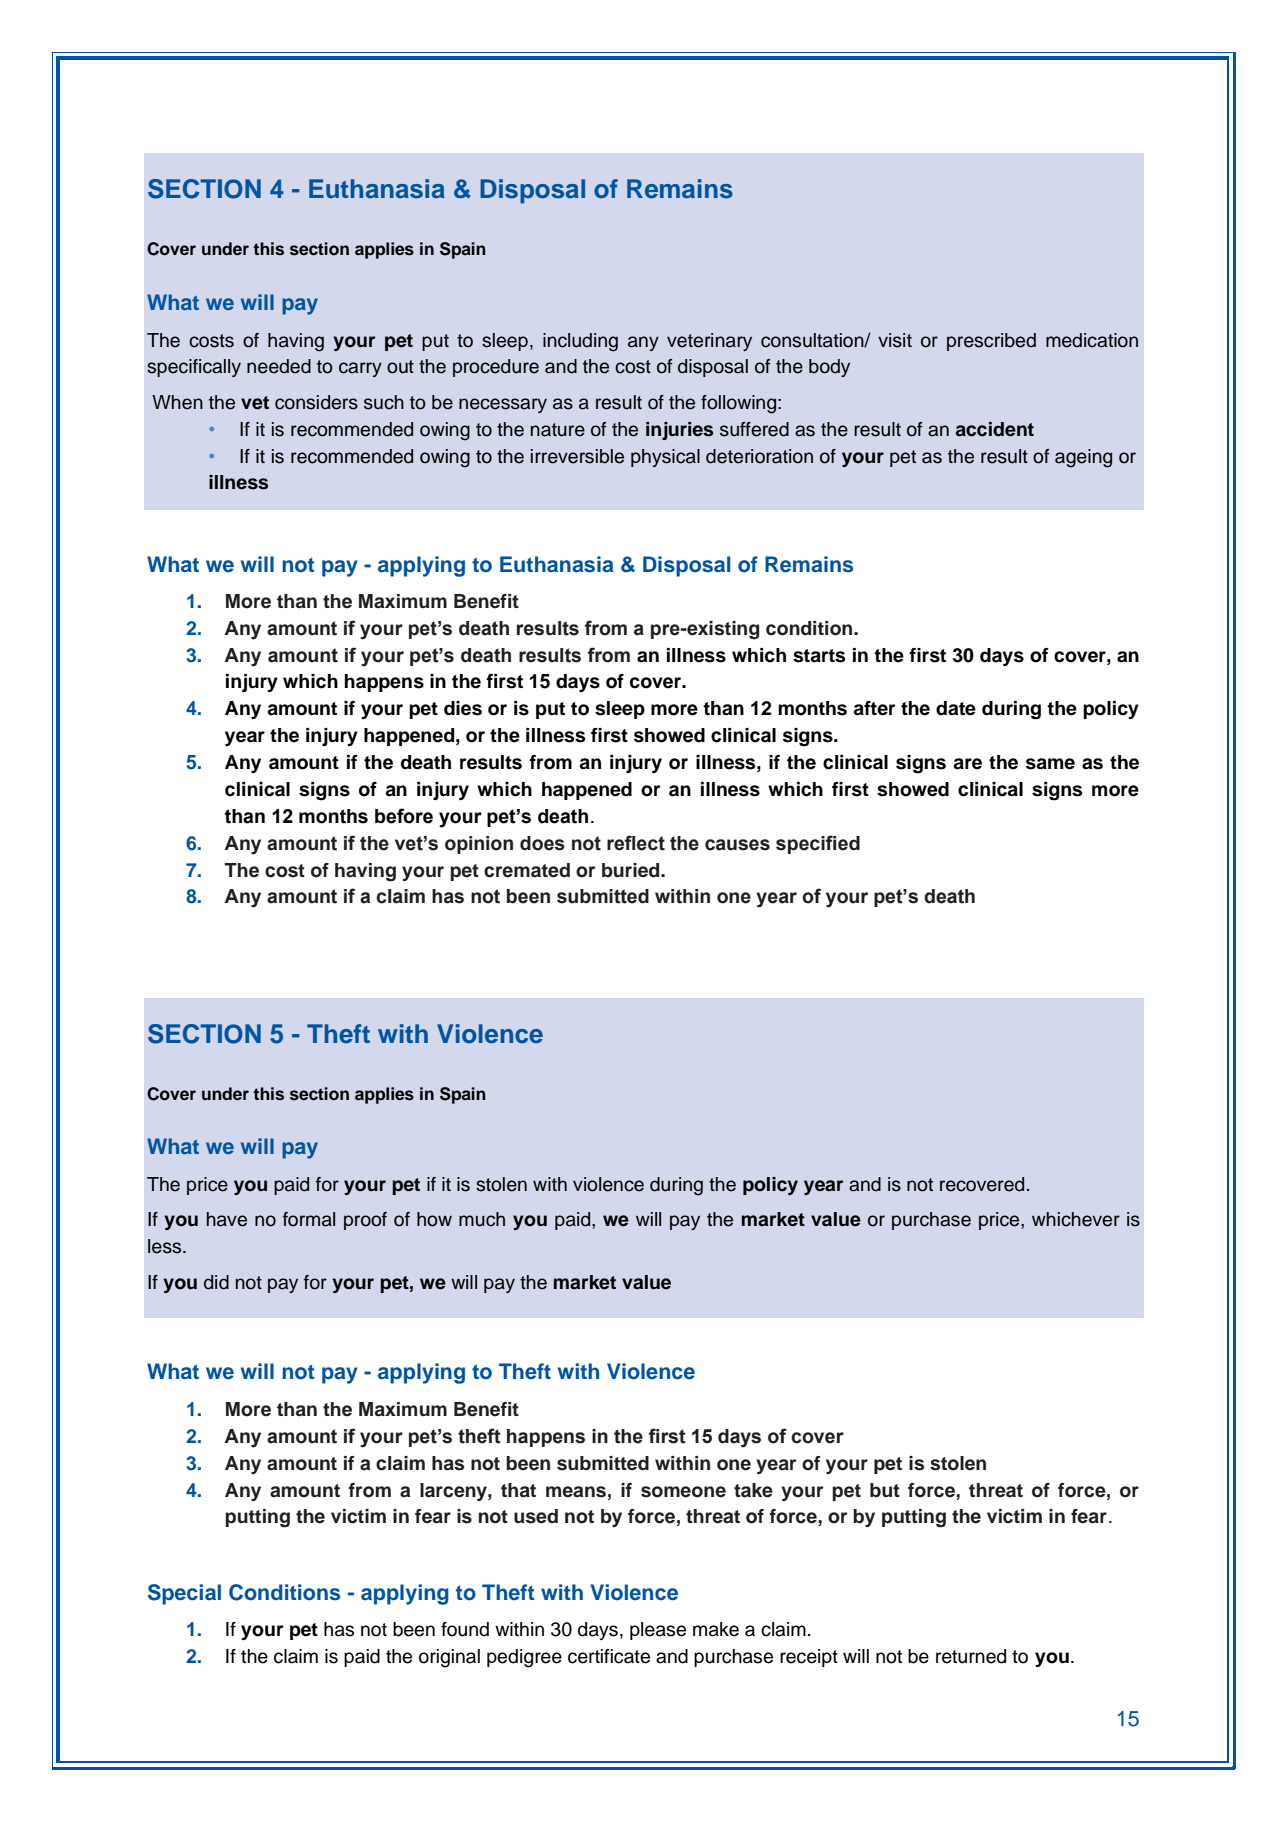 The height and width of the image is (1821, 1287). What do you see at coordinates (991, 342) in the image?
I see `prescribed` at bounding box center [991, 342].
